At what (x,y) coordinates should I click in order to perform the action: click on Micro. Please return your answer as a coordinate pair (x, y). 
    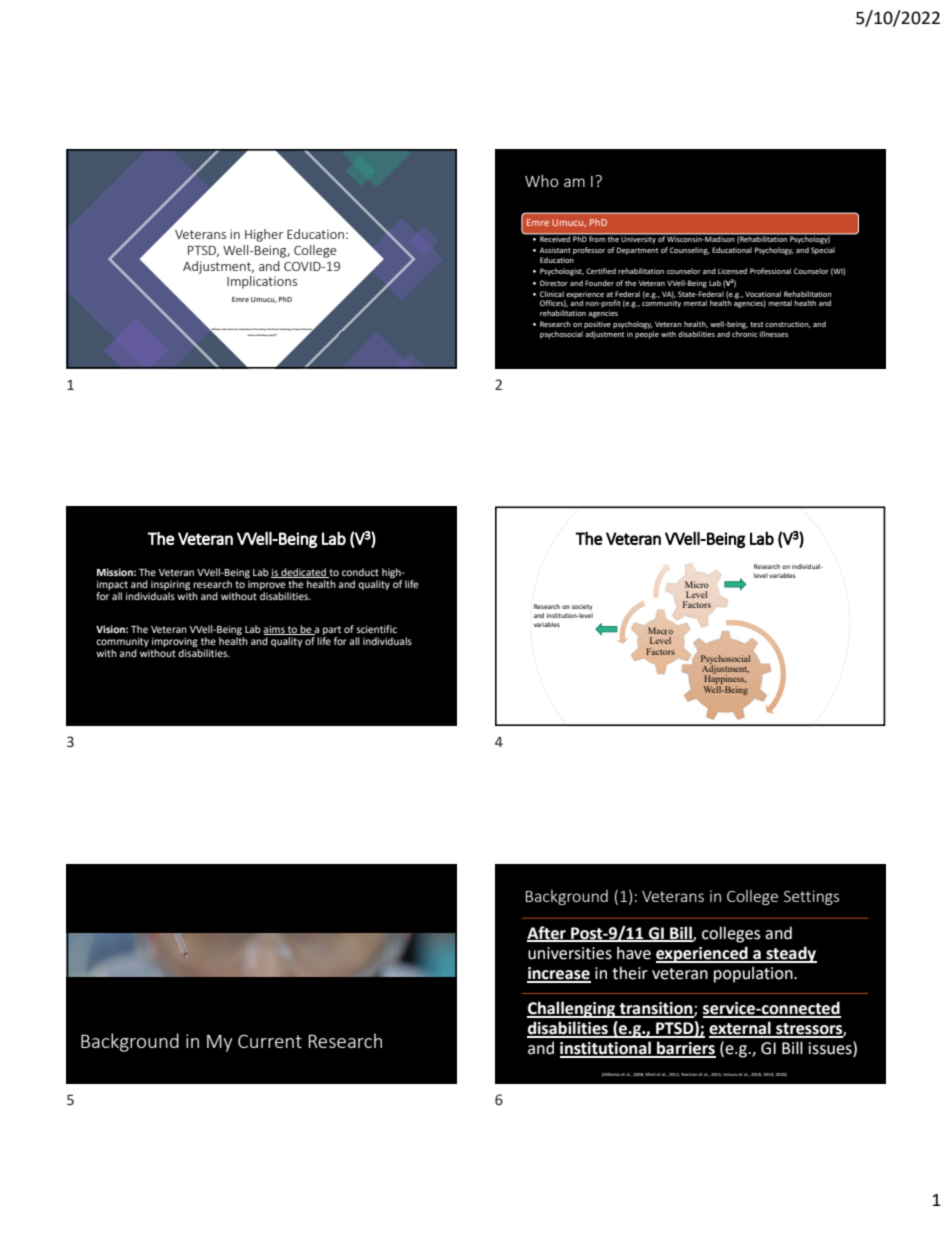
    Looking at the image, I should click on (697, 584).
